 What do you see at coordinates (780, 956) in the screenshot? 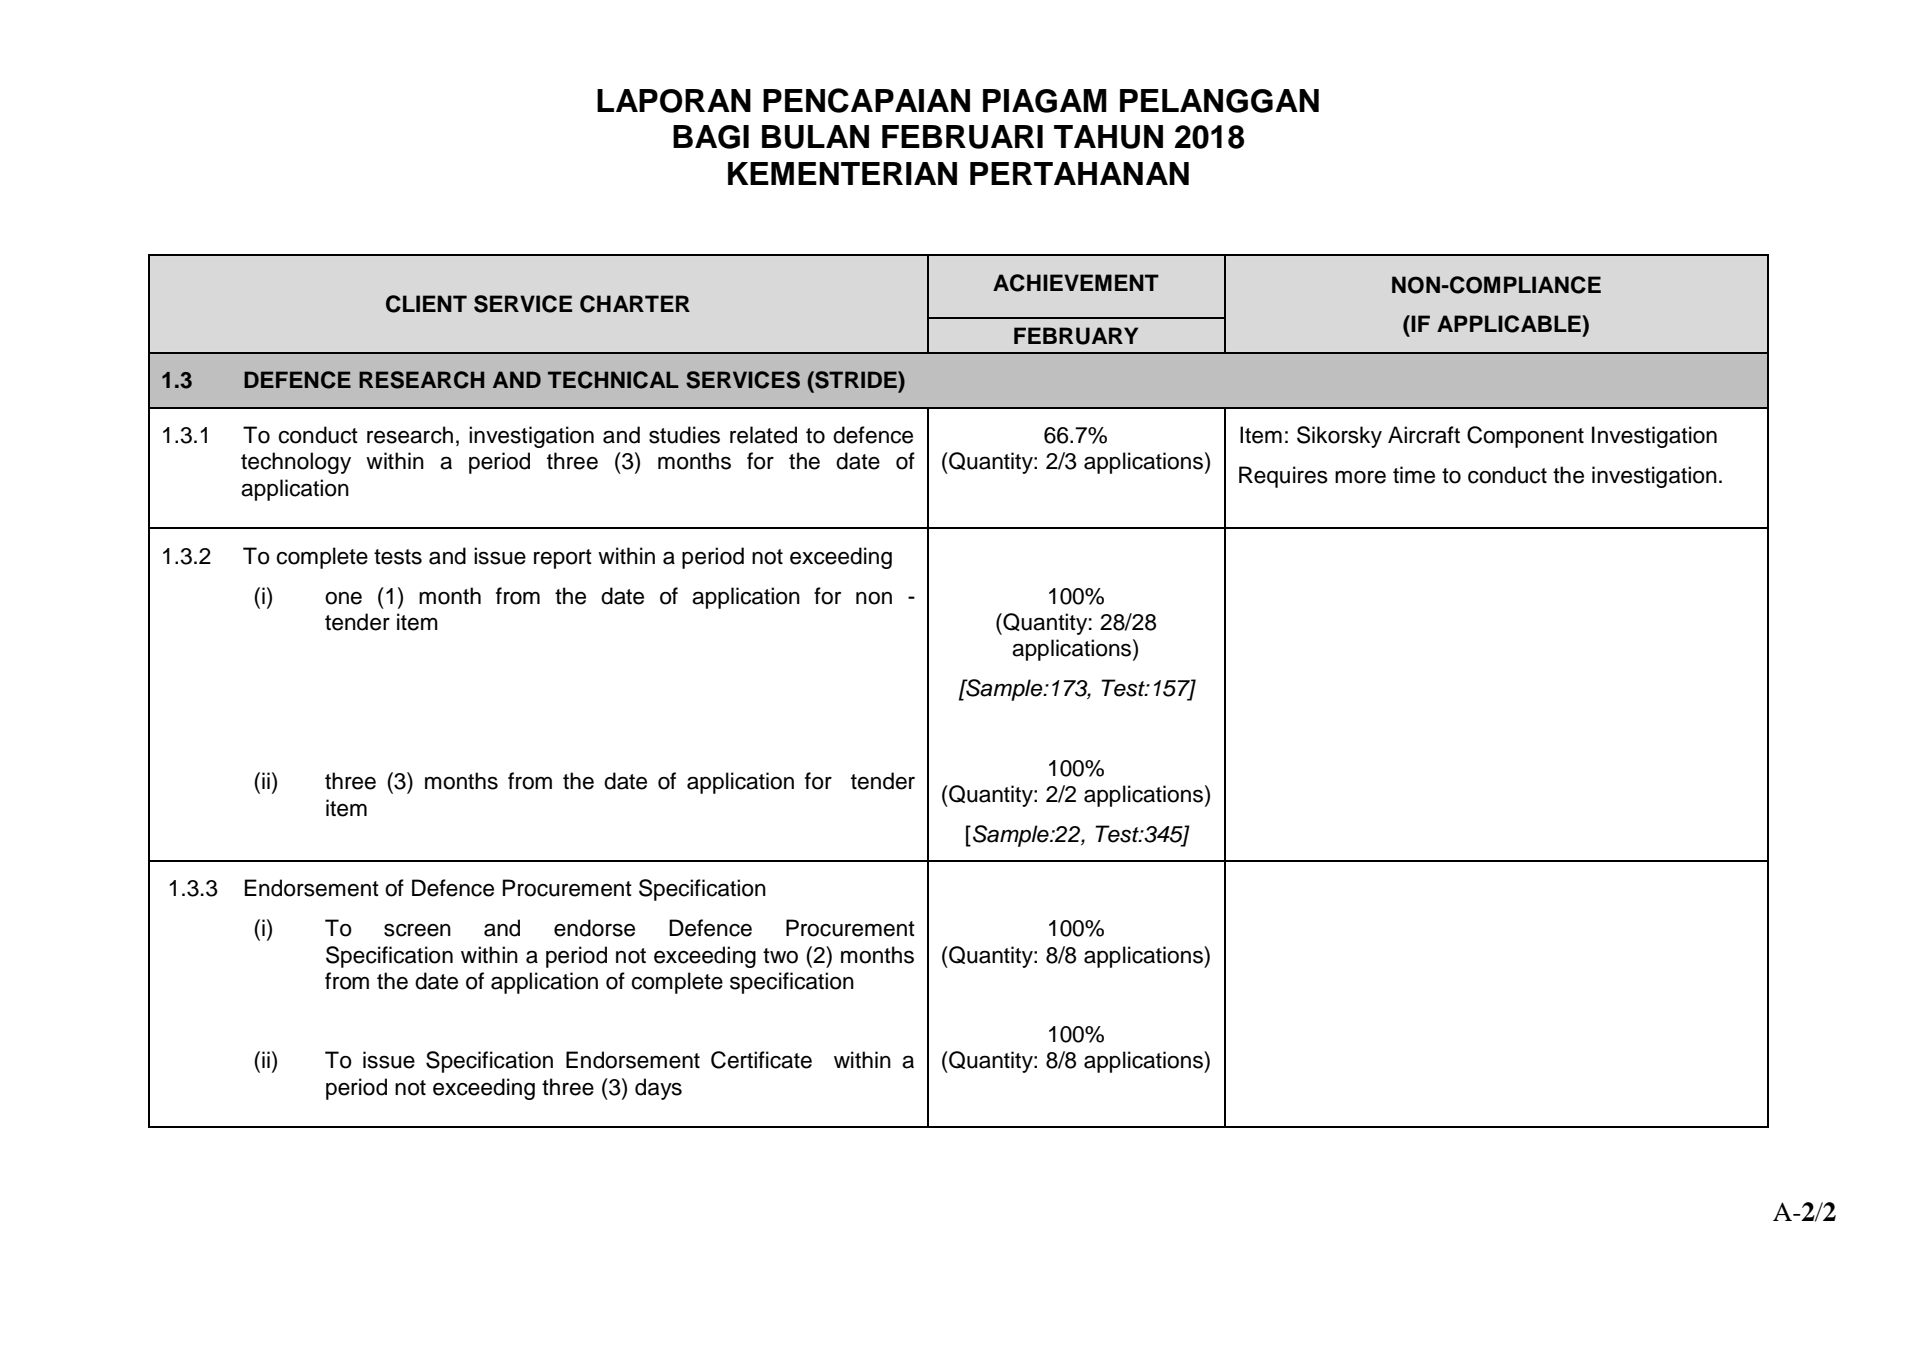
I see `two` at bounding box center [780, 956].
